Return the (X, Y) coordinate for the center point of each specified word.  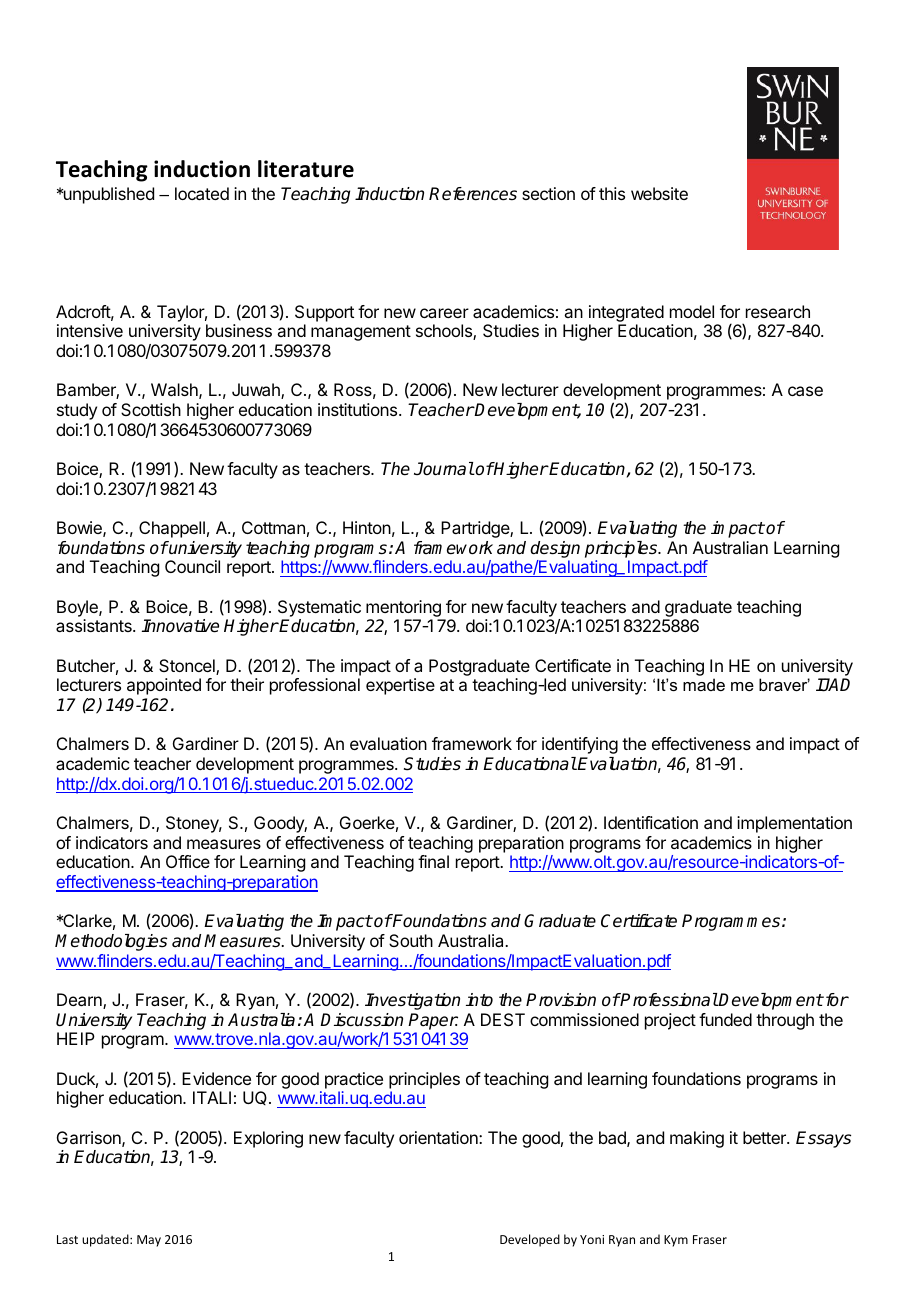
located (202, 193)
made (704, 684)
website (659, 193)
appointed (164, 686)
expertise (400, 686)
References (473, 194)
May (149, 1241)
